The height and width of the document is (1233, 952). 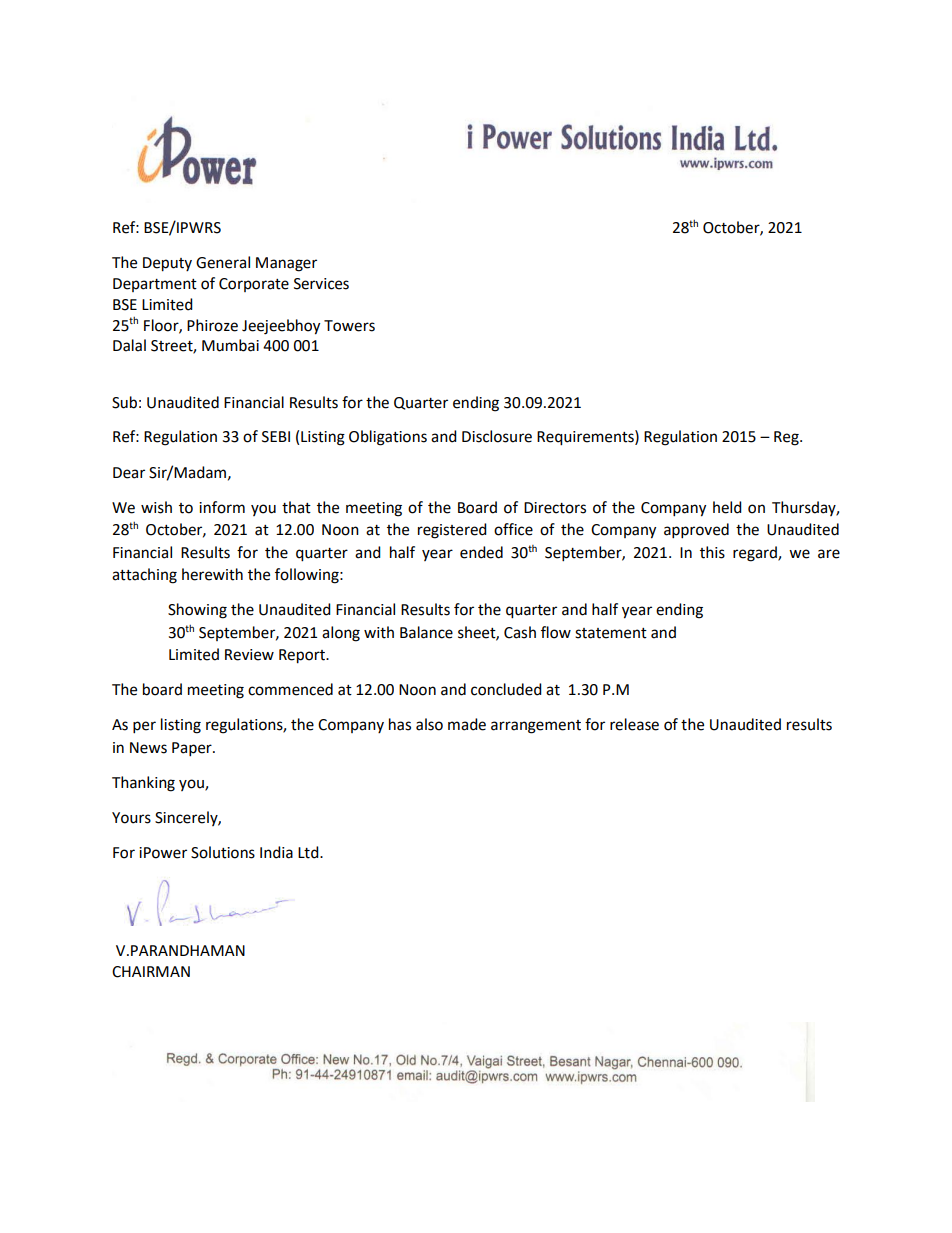 What do you see at coordinates (254, 285) in the document?
I see `Corporate` at bounding box center [254, 285].
